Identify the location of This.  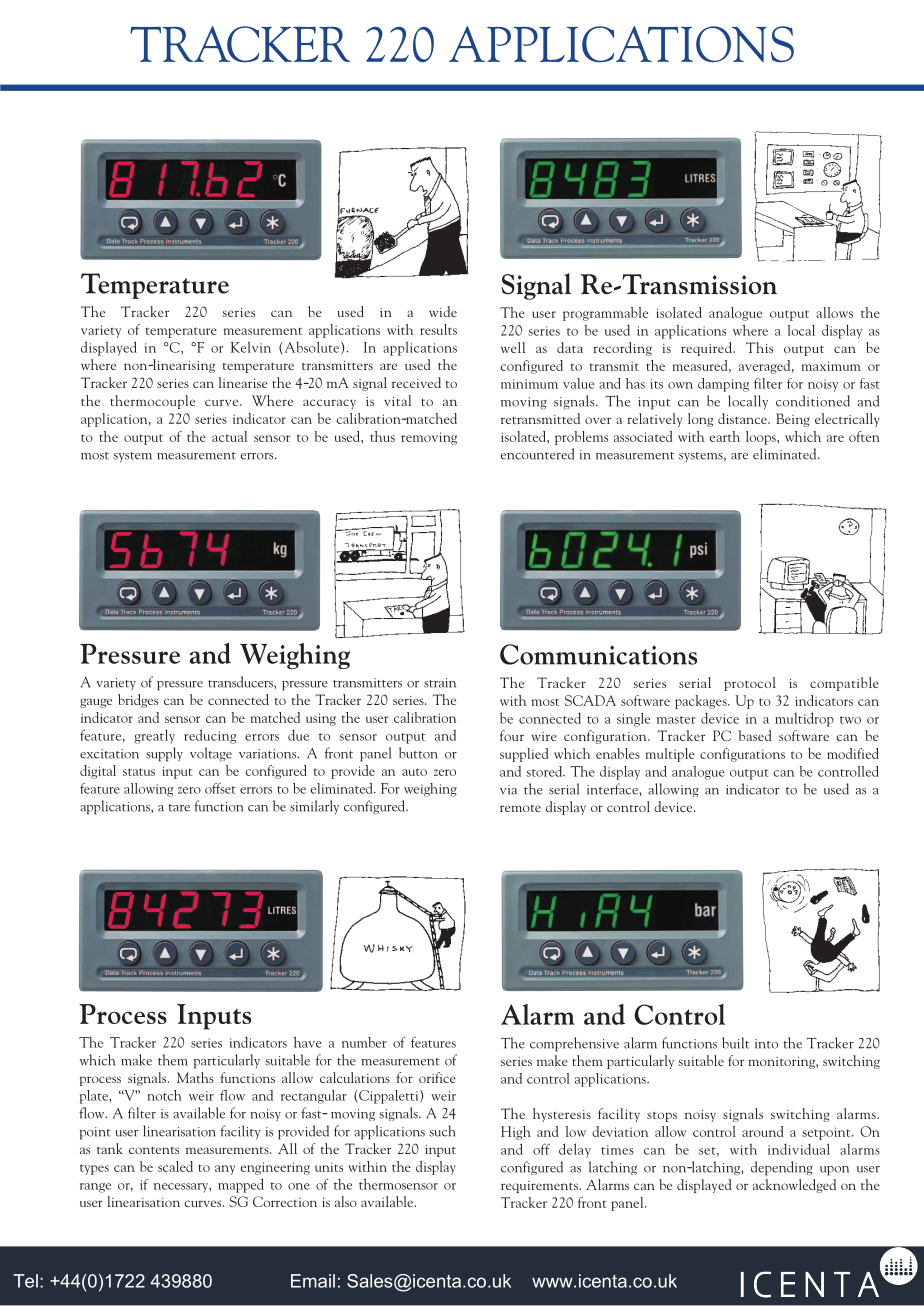
(759, 347).
